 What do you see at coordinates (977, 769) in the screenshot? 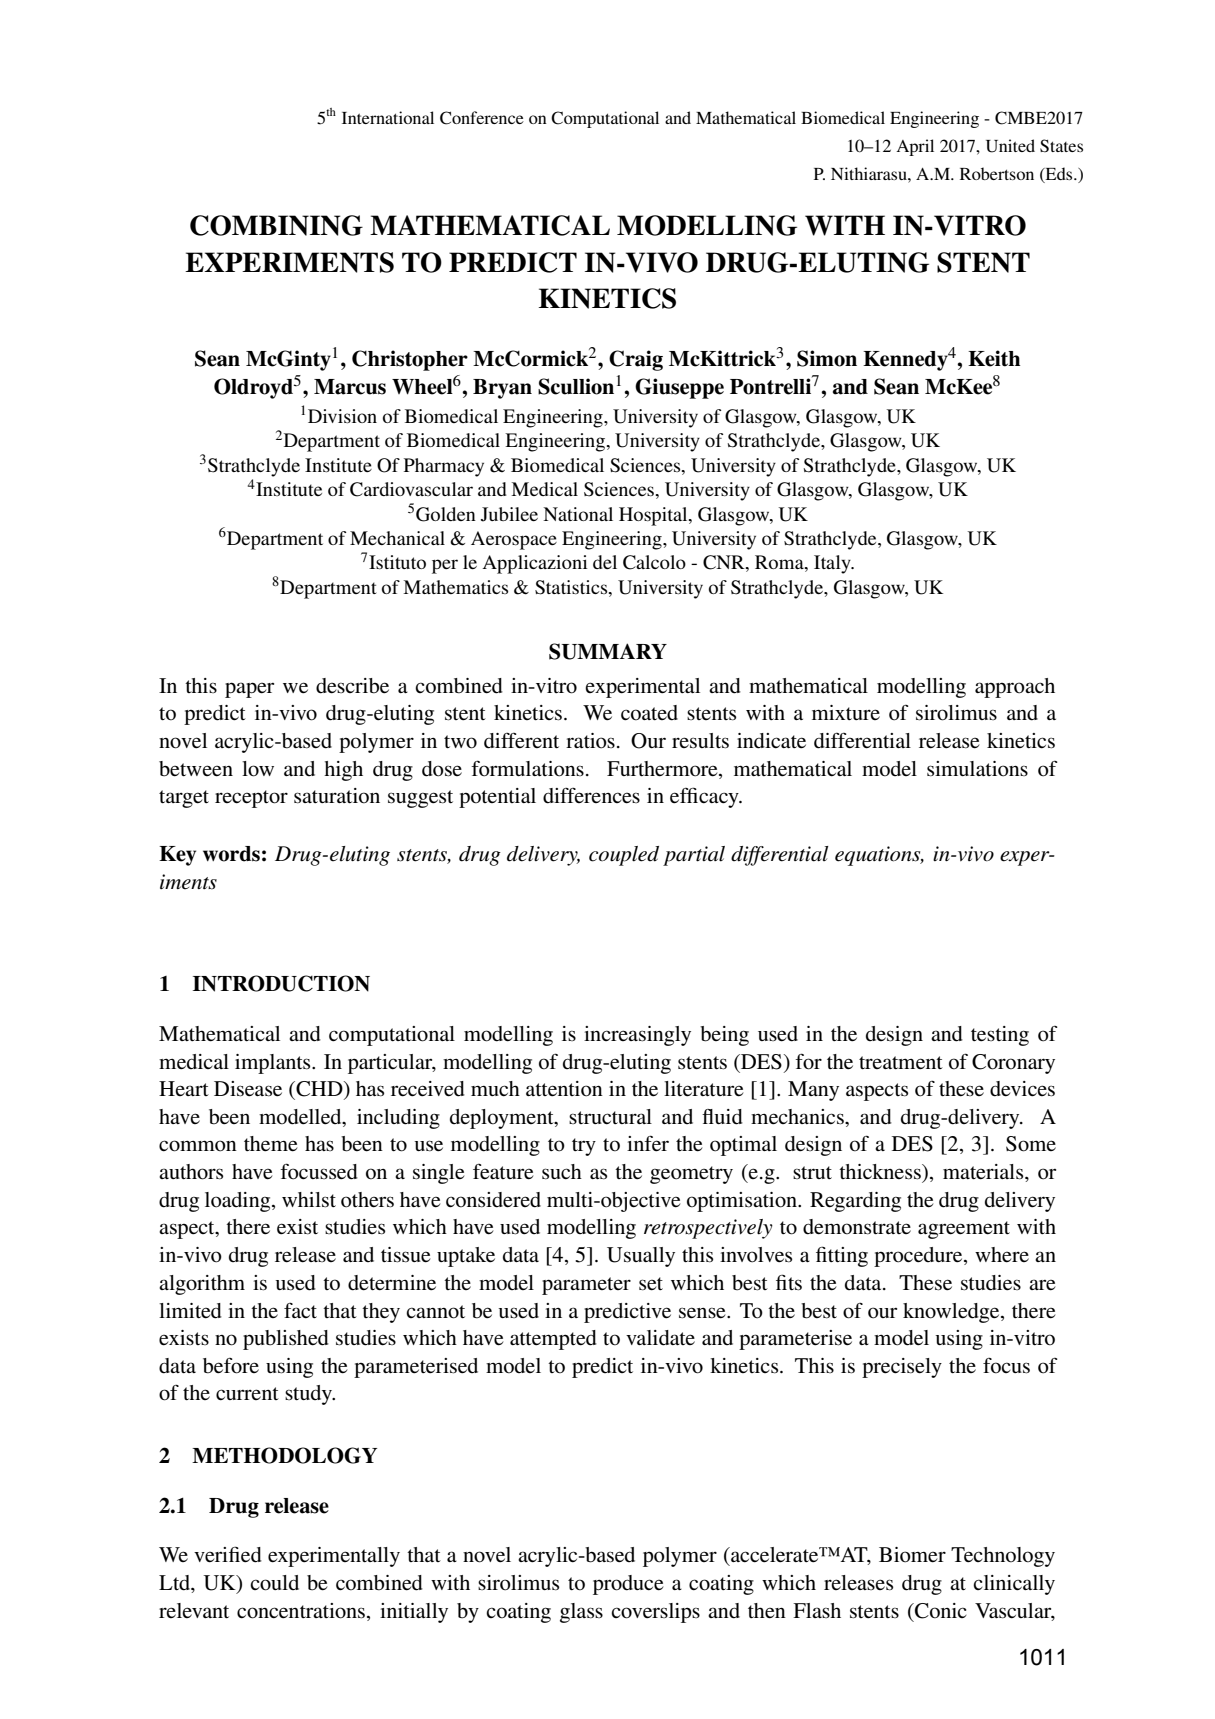
I see `simulations` at bounding box center [977, 769].
